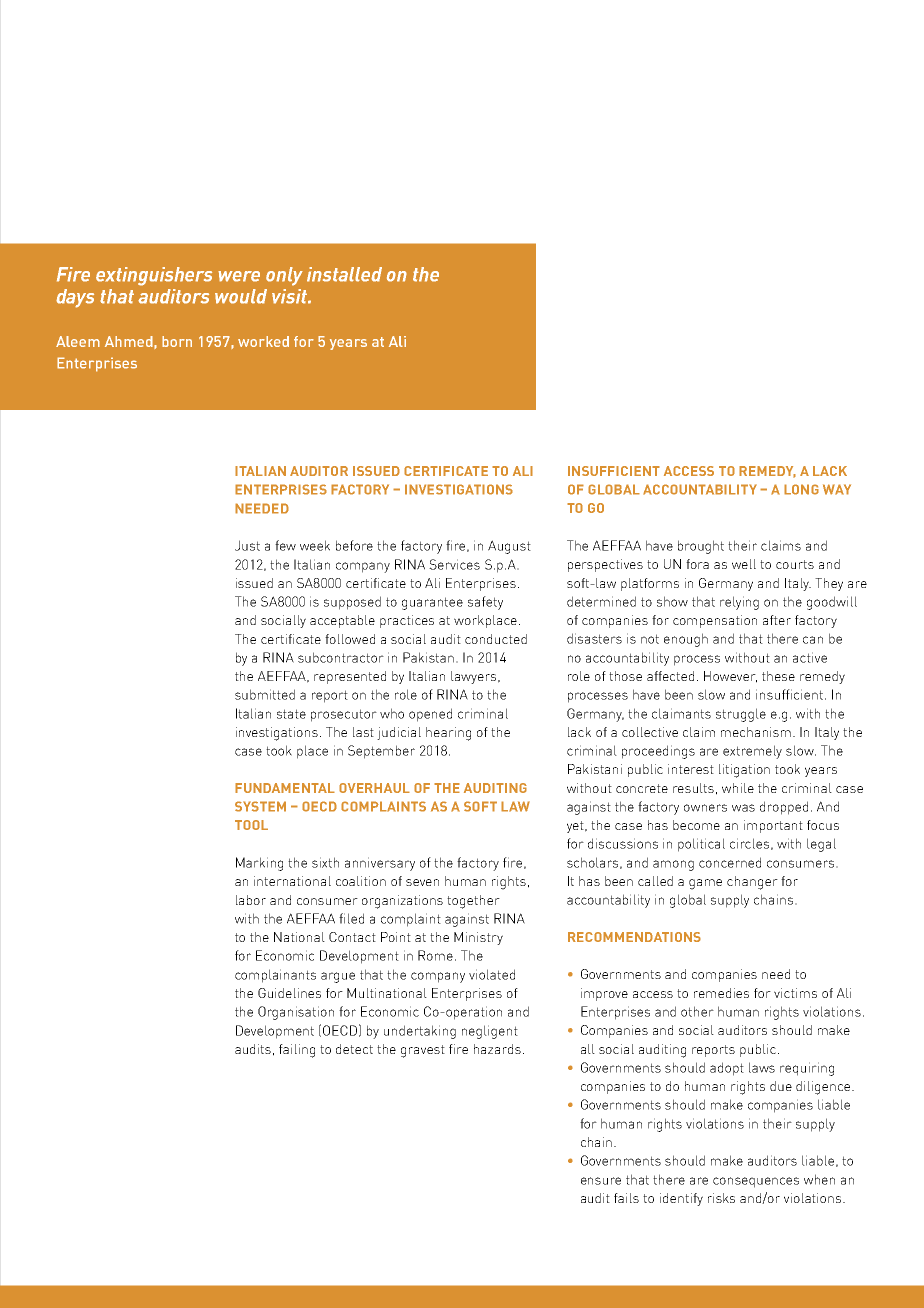 The width and height of the page is (924, 1308). I want to click on labor, so click(251, 900).
